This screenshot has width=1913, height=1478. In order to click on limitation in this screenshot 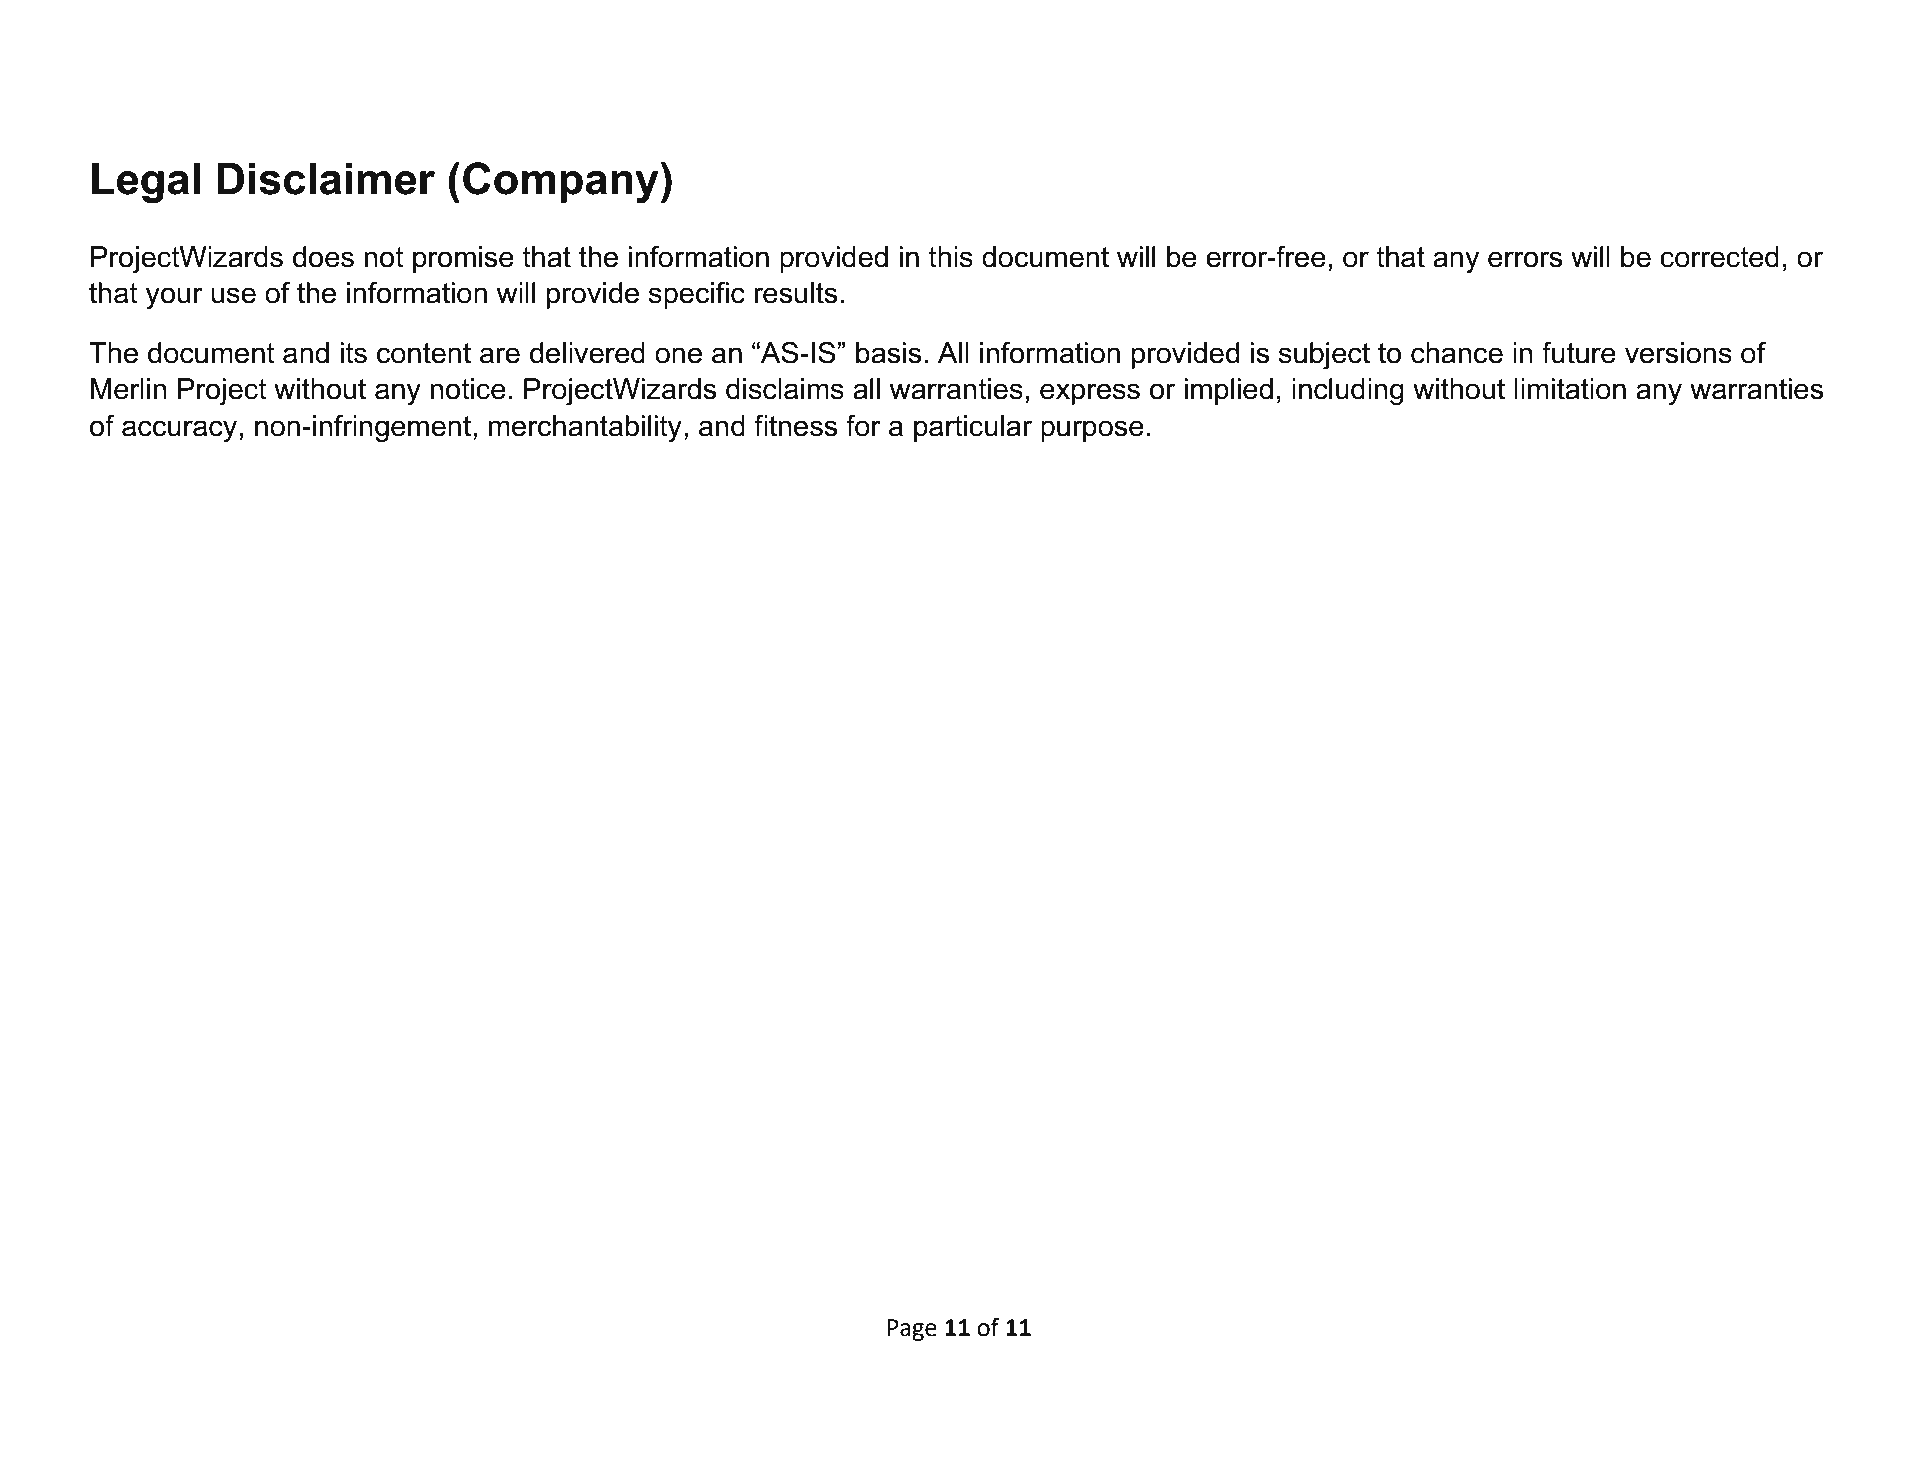, I will do `click(1570, 389)`.
